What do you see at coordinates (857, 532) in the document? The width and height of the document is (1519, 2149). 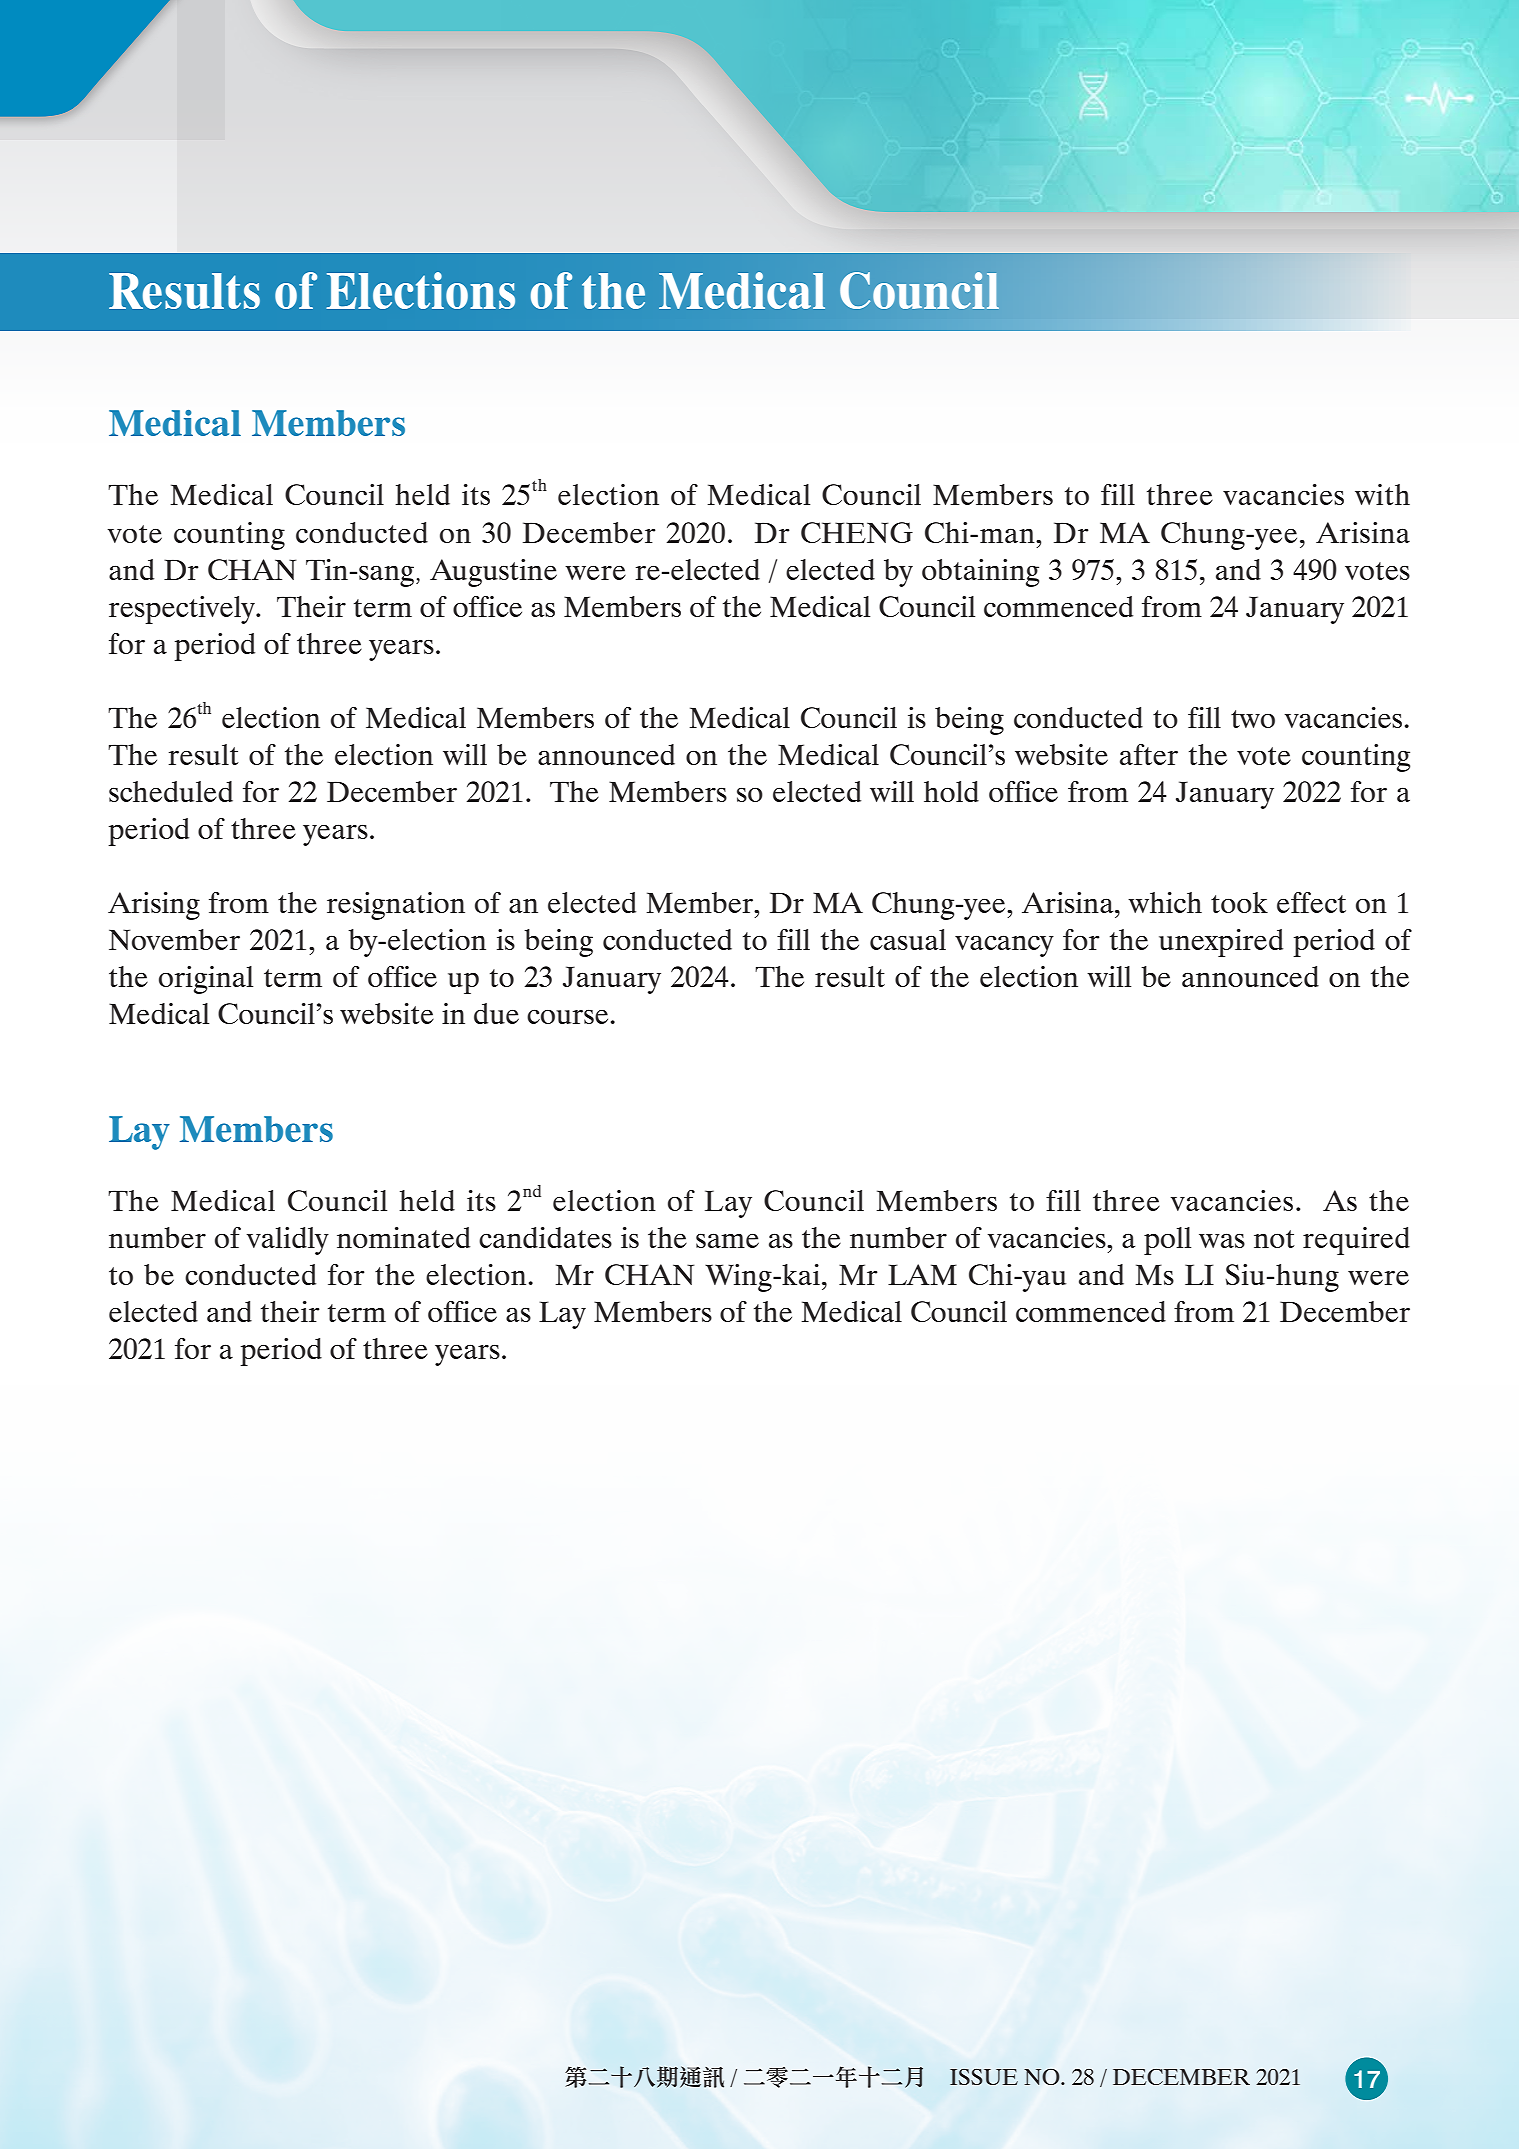 I see `CHENG` at bounding box center [857, 532].
